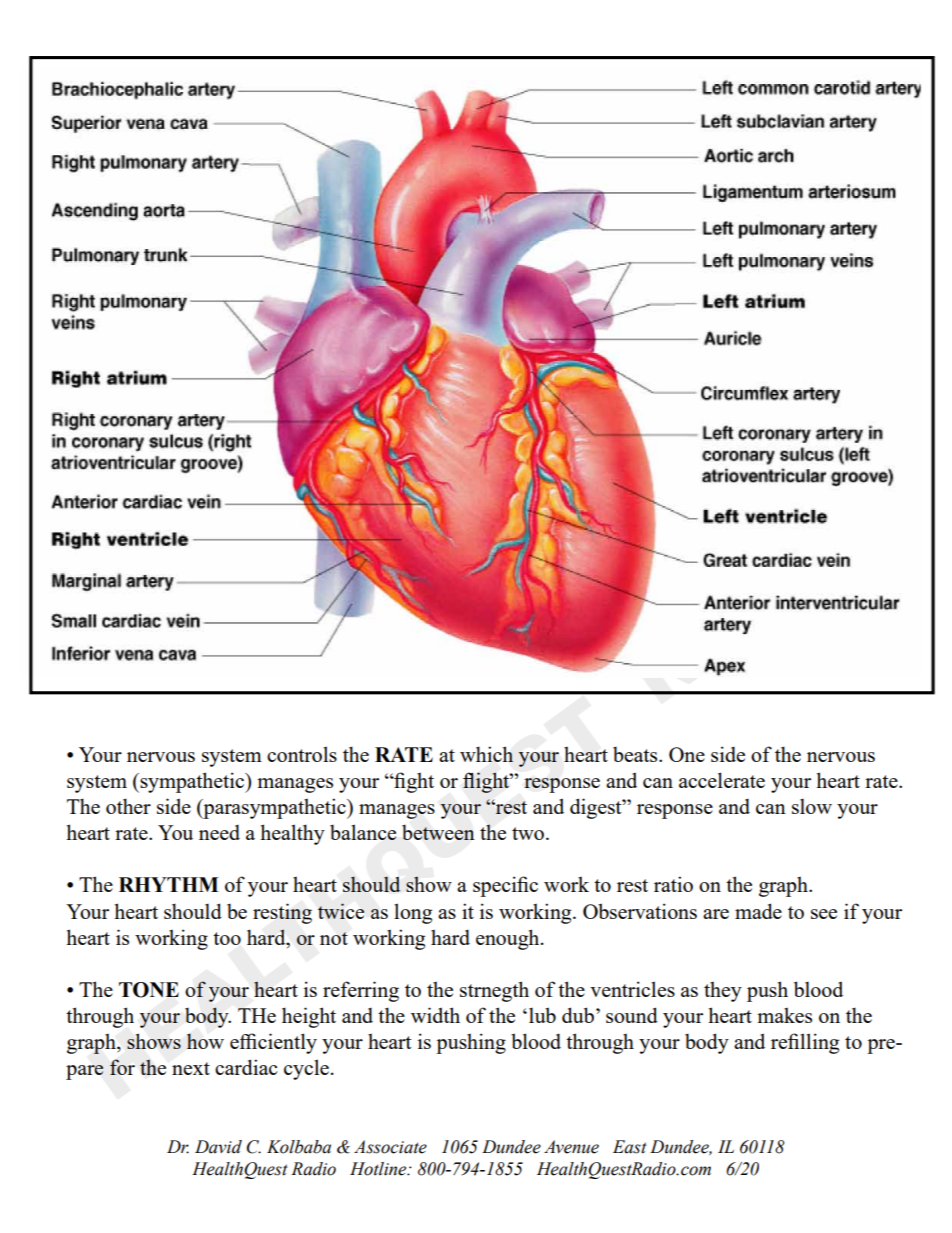  I want to click on David, so click(218, 1147).
